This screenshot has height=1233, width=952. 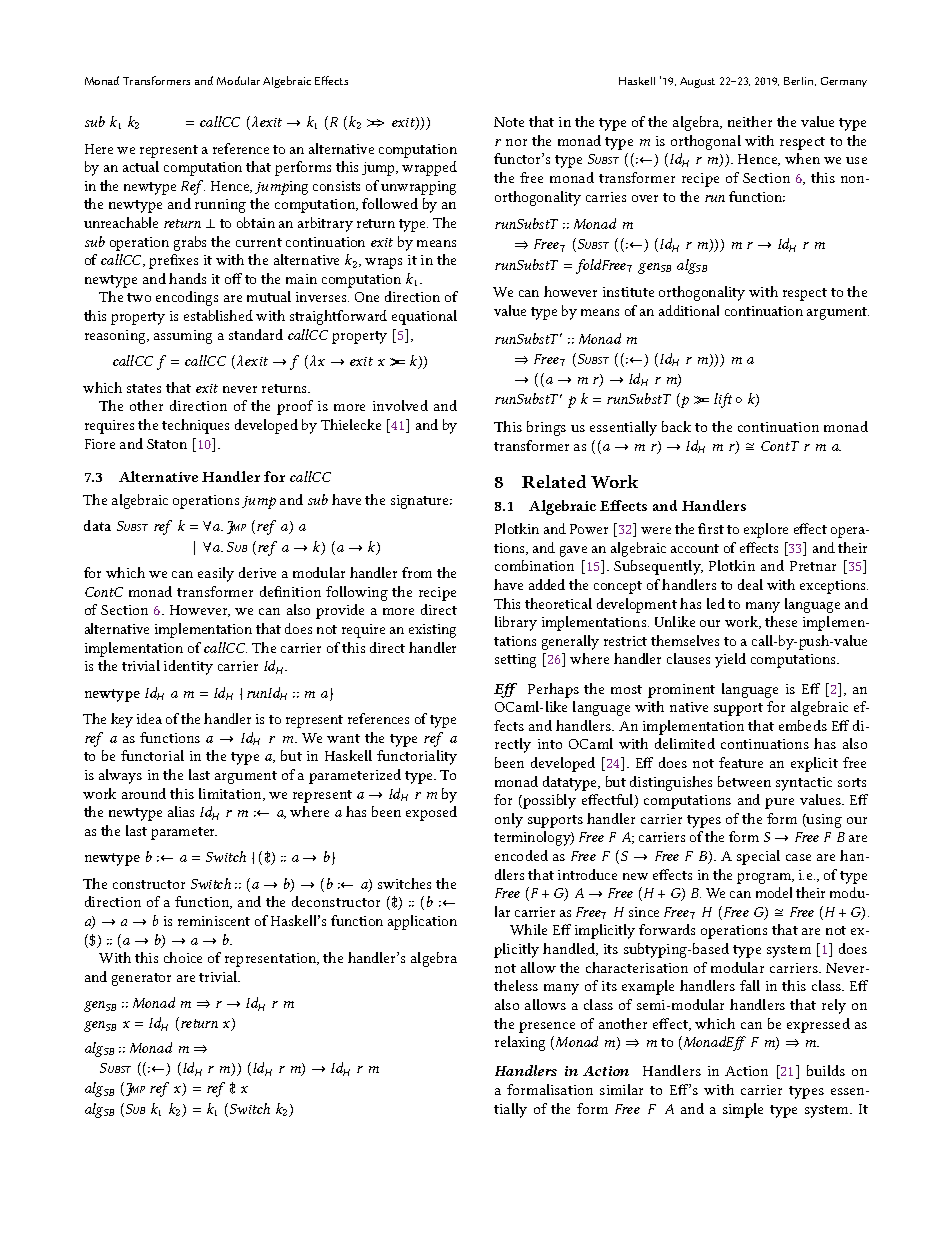 I want to click on only, so click(x=509, y=820).
